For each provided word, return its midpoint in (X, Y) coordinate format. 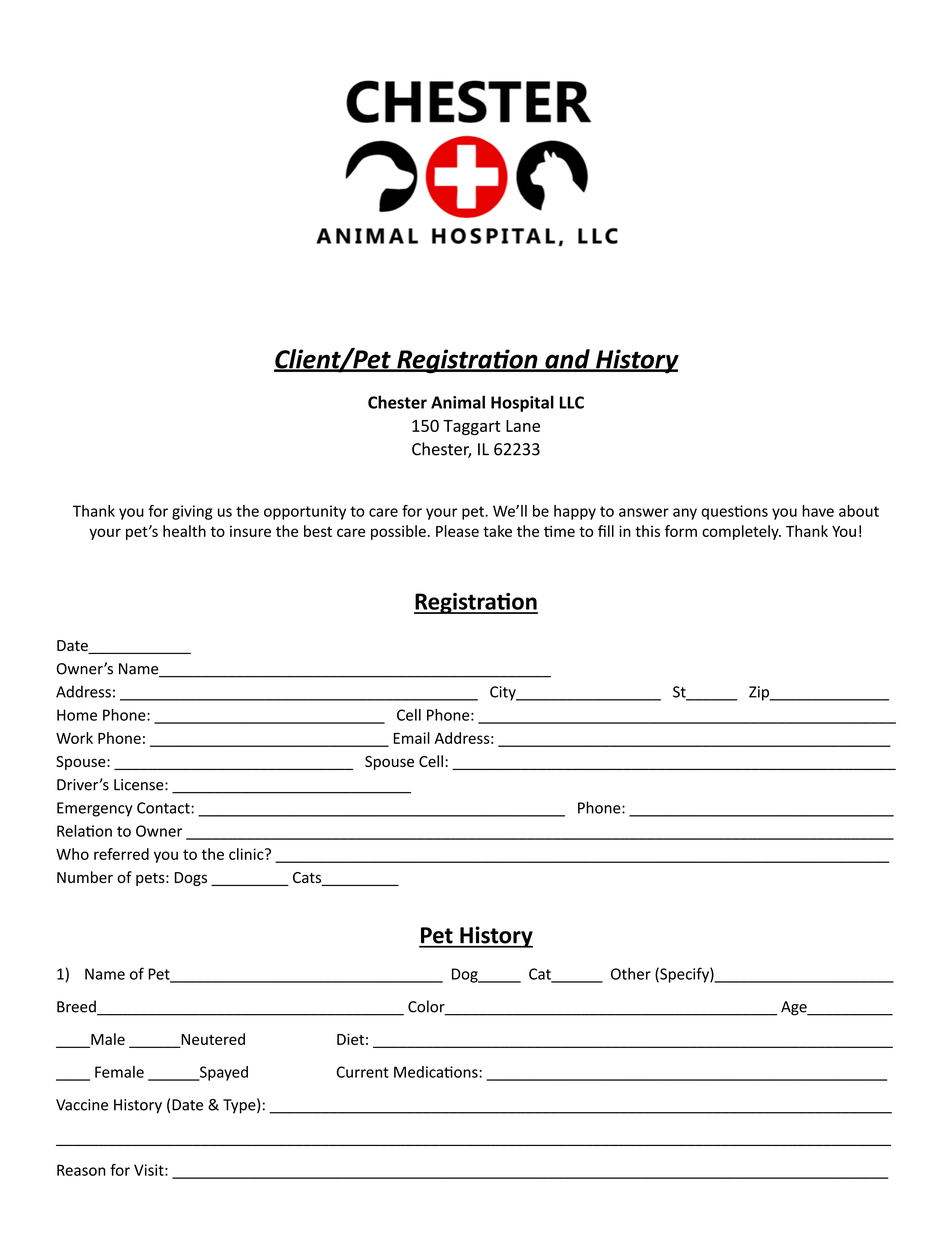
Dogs (191, 879)
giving (192, 512)
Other (631, 974)
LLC (572, 402)
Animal (458, 402)
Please (457, 531)
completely (741, 532)
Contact (164, 808)
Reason (81, 1170)
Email (412, 738)
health (184, 531)
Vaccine (82, 1105)
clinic (247, 854)
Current (363, 1072)
